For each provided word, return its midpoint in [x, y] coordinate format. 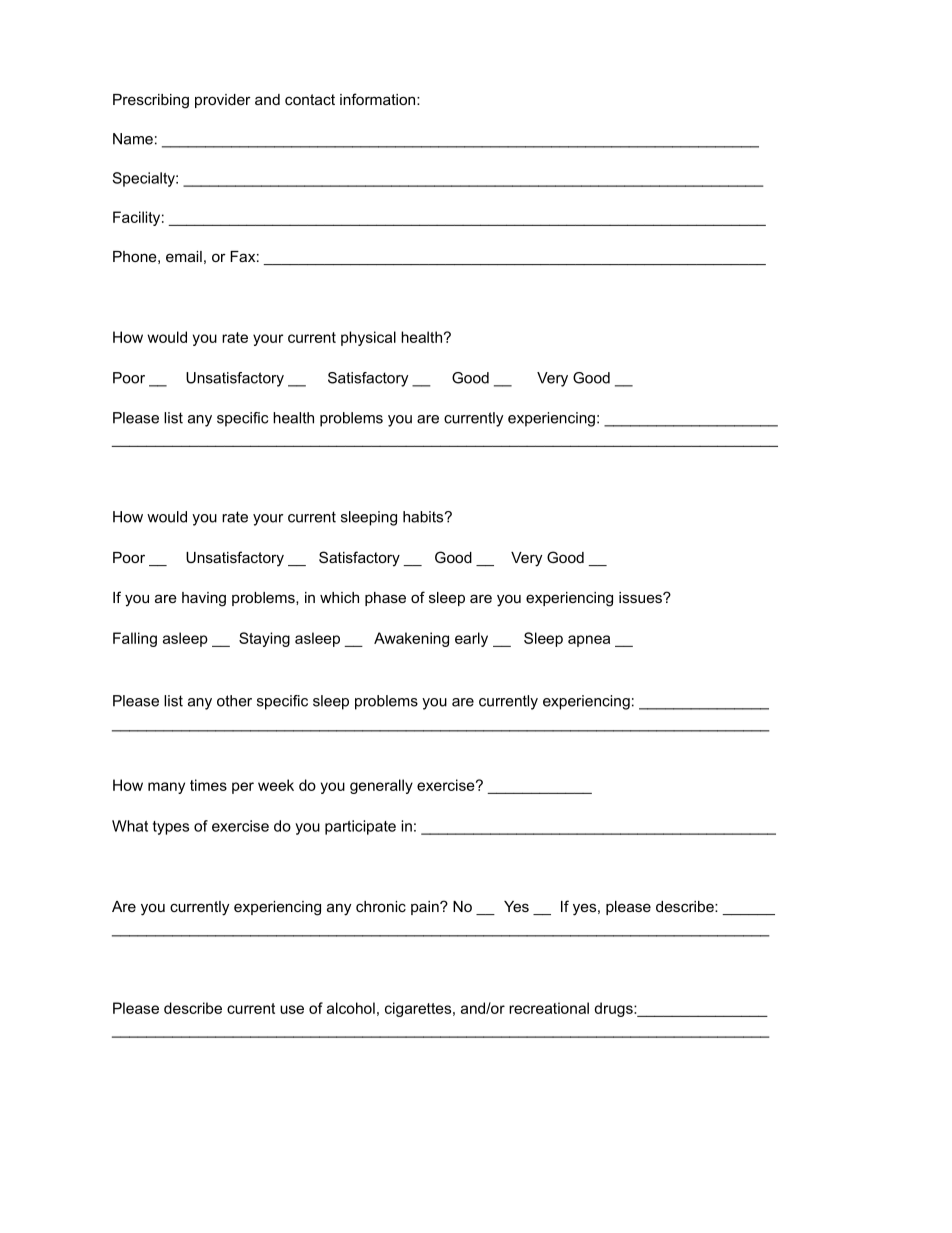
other [234, 701]
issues [641, 597]
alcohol [351, 1008]
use [292, 1009]
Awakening [411, 639]
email [184, 256]
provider [223, 101]
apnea [589, 641]
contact [310, 99]
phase [385, 599]
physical [368, 338]
